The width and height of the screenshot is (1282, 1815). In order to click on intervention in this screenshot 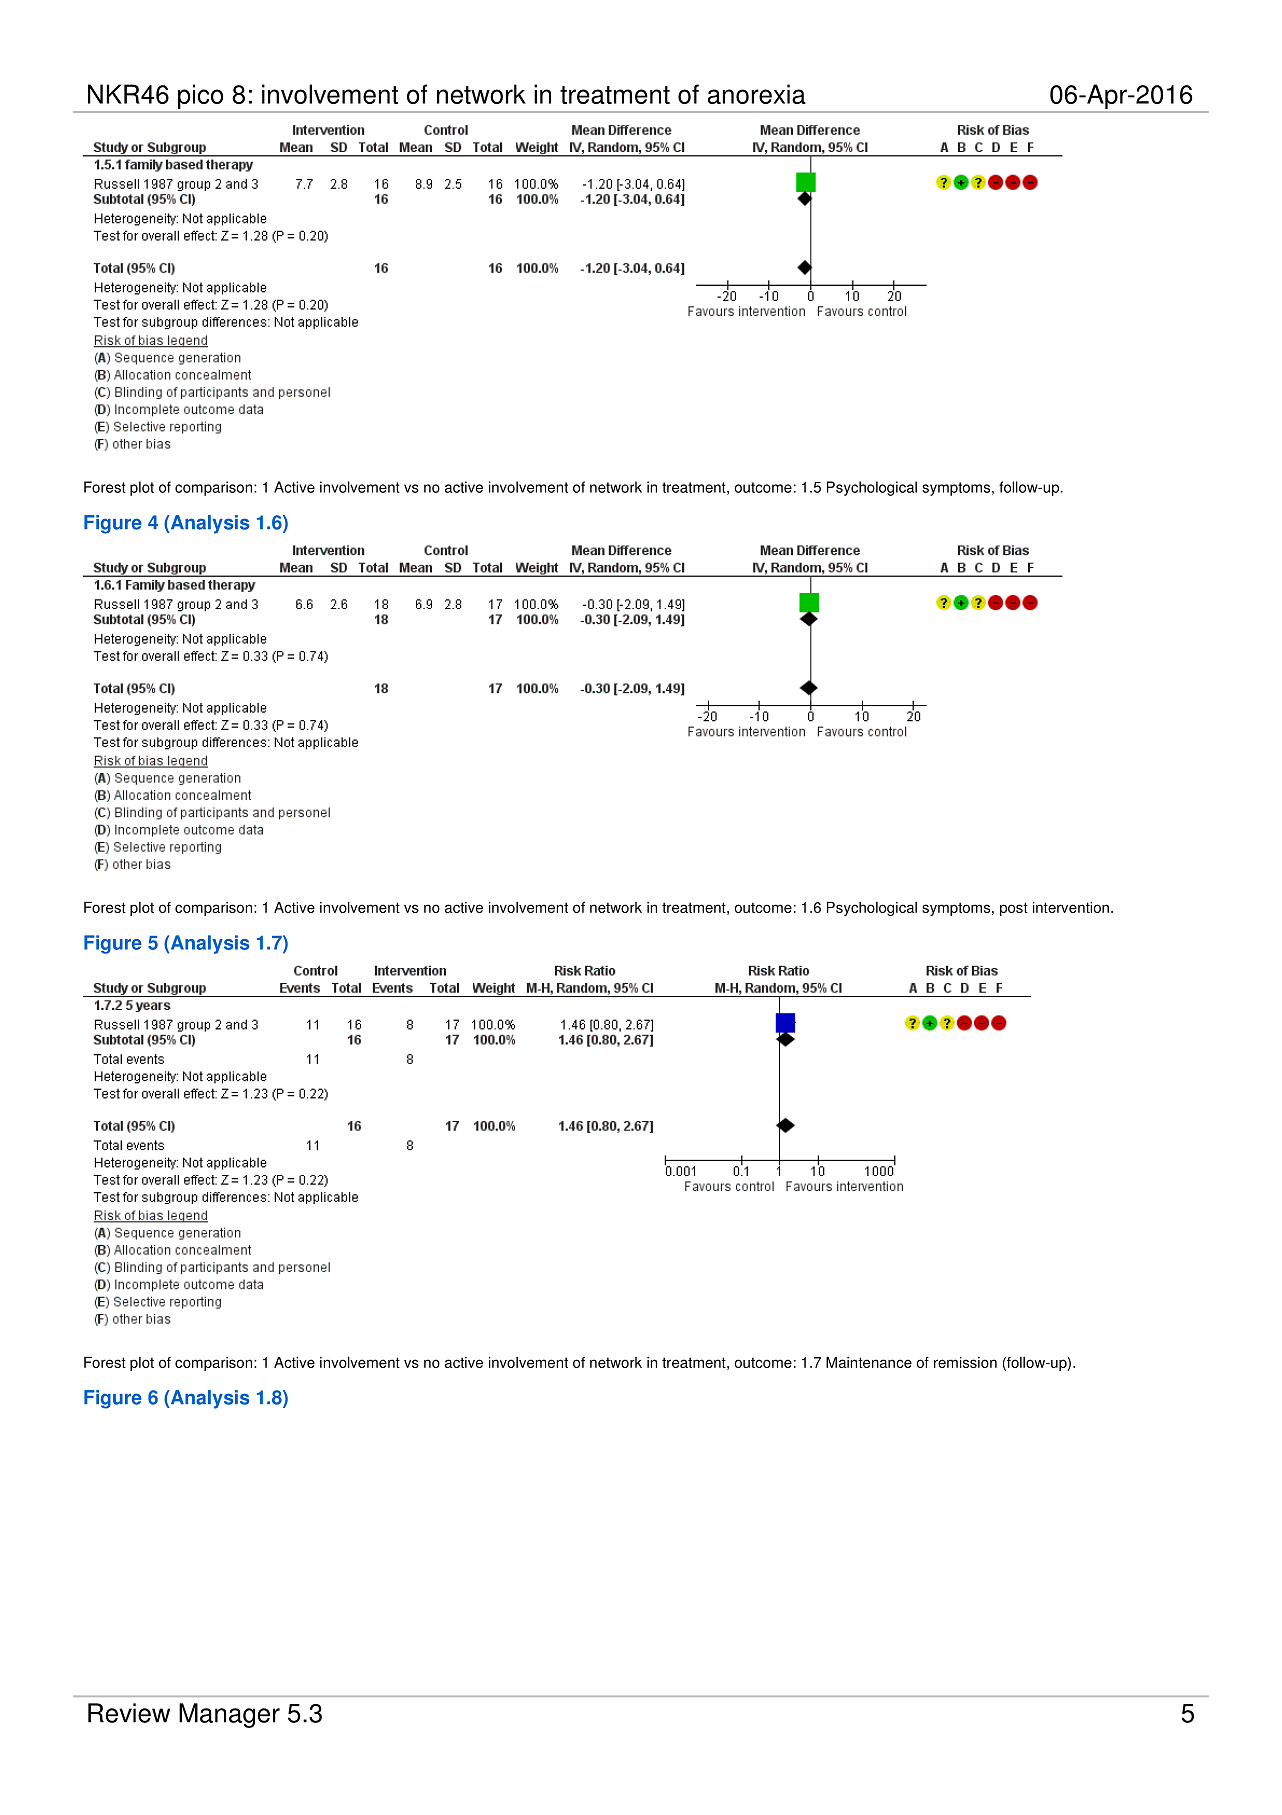, I will do `click(1071, 907)`.
